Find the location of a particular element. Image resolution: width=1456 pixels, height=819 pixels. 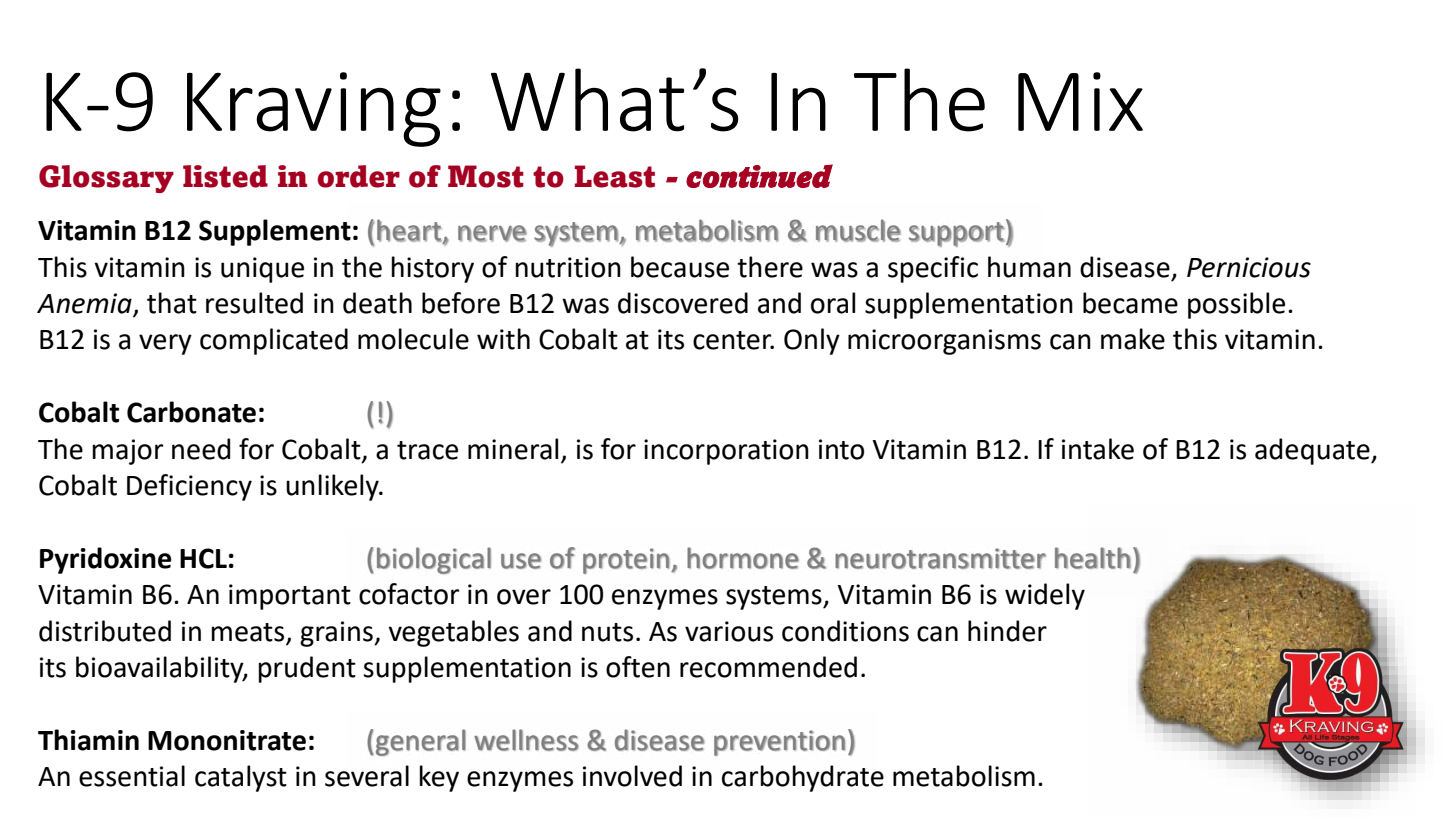

important is located at coordinates (290, 597).
